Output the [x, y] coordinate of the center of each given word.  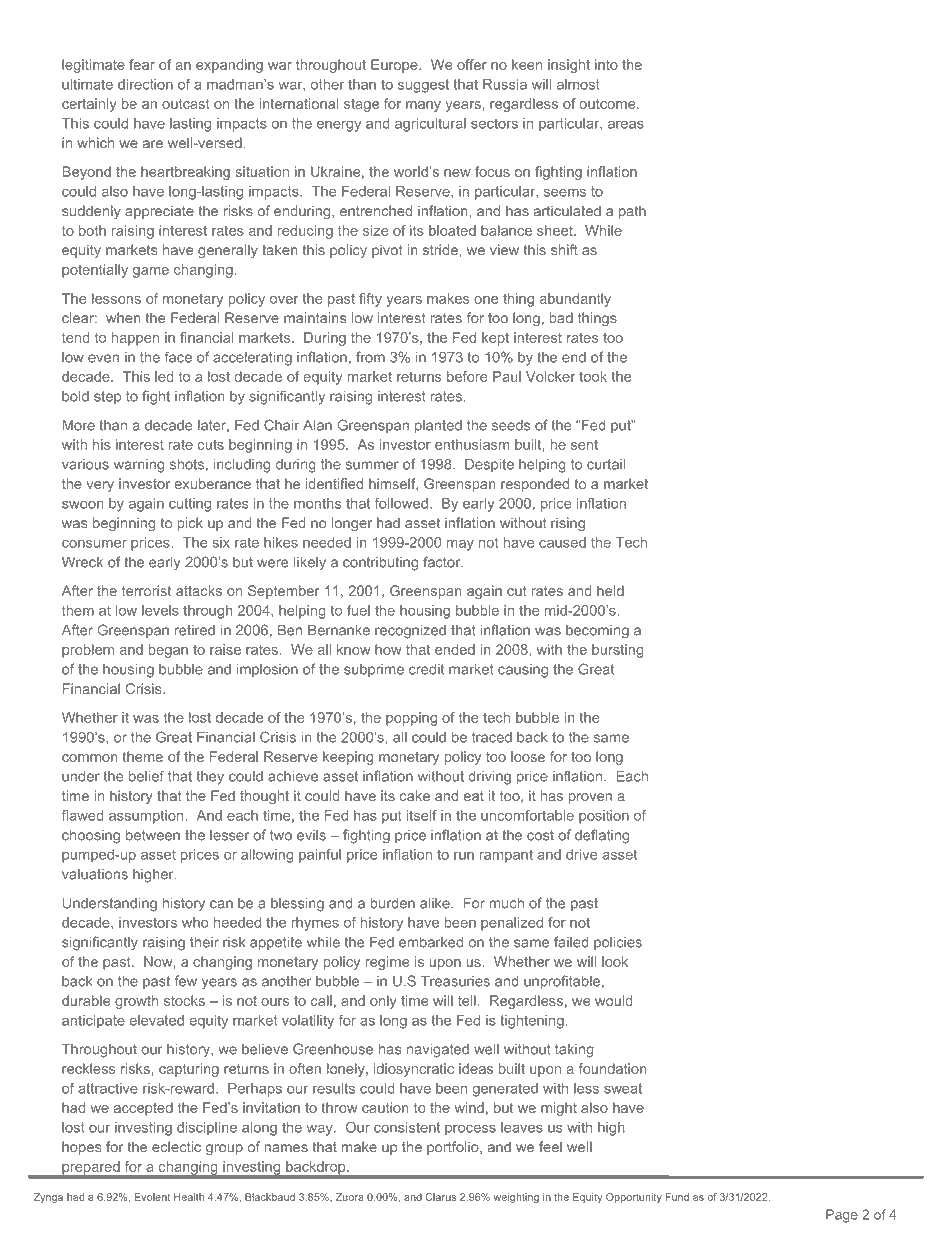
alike [436, 903]
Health [189, 1197]
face [178, 357]
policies [618, 943]
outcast [186, 104]
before [467, 376]
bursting [617, 651]
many [423, 106]
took [593, 376]
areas [626, 124]
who [195, 922]
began [168, 651]
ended [455, 649]
